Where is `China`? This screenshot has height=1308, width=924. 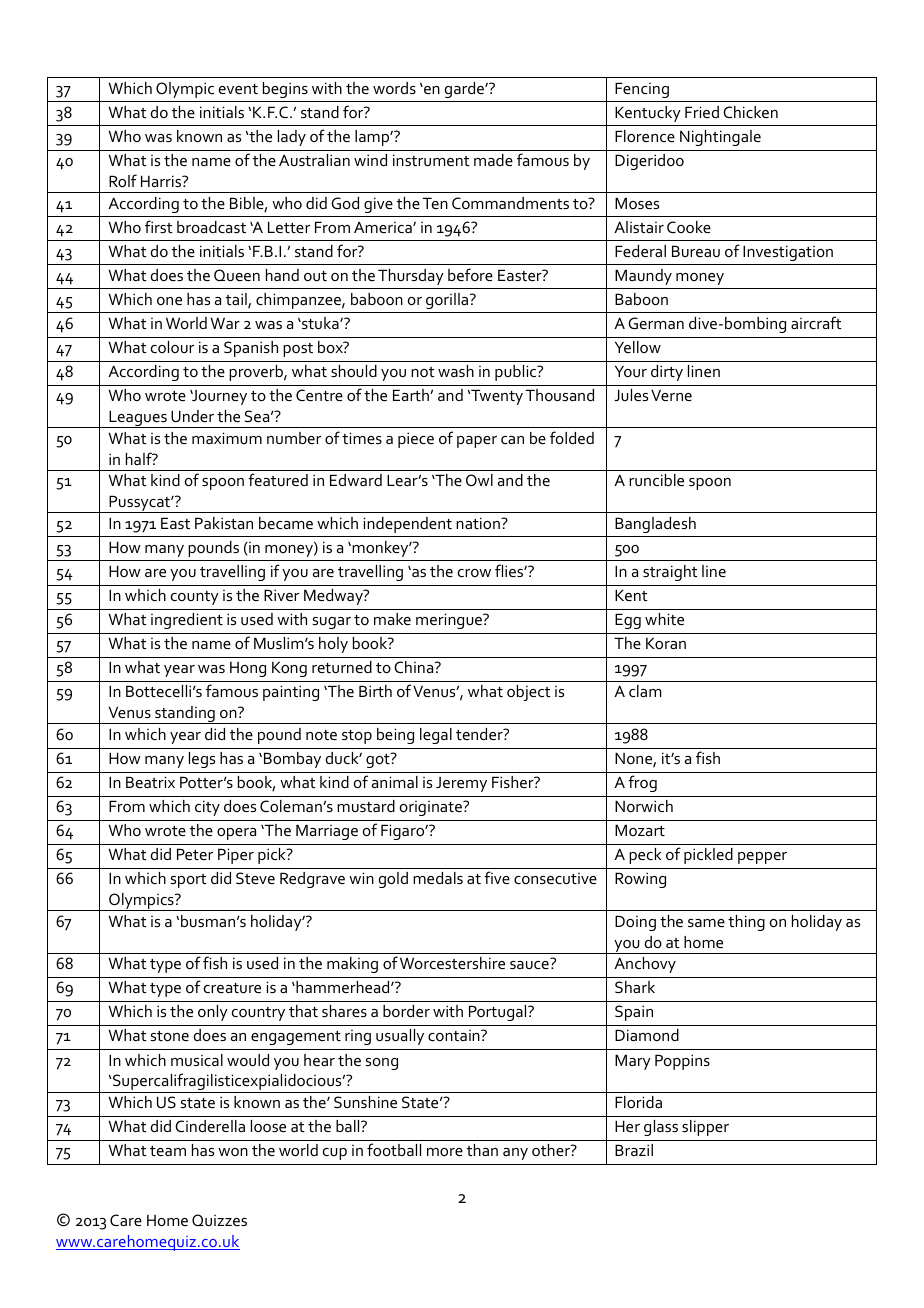 China is located at coordinates (415, 667).
